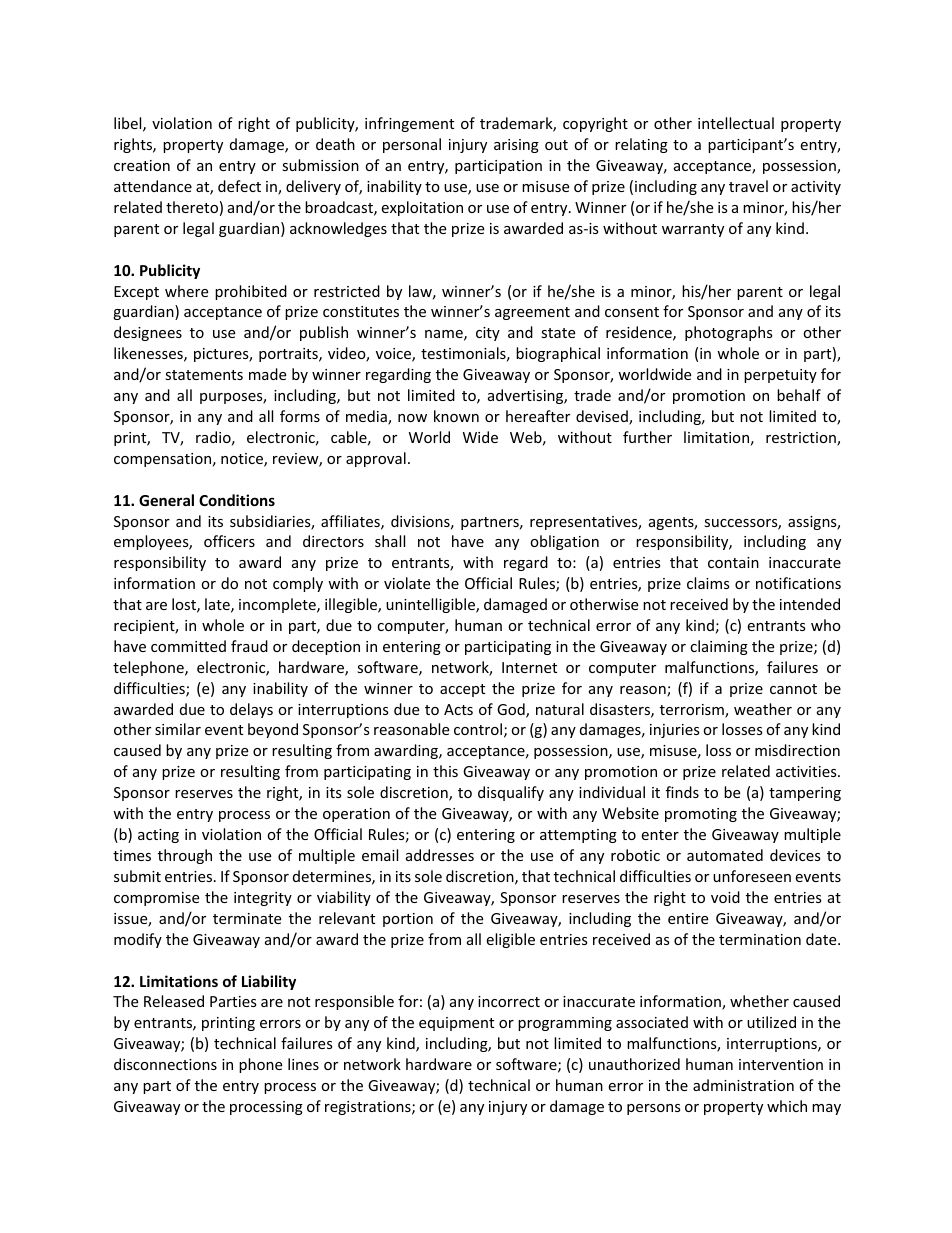 This document has height=1233, width=952. What do you see at coordinates (736, 123) in the document?
I see `intellectual` at bounding box center [736, 123].
